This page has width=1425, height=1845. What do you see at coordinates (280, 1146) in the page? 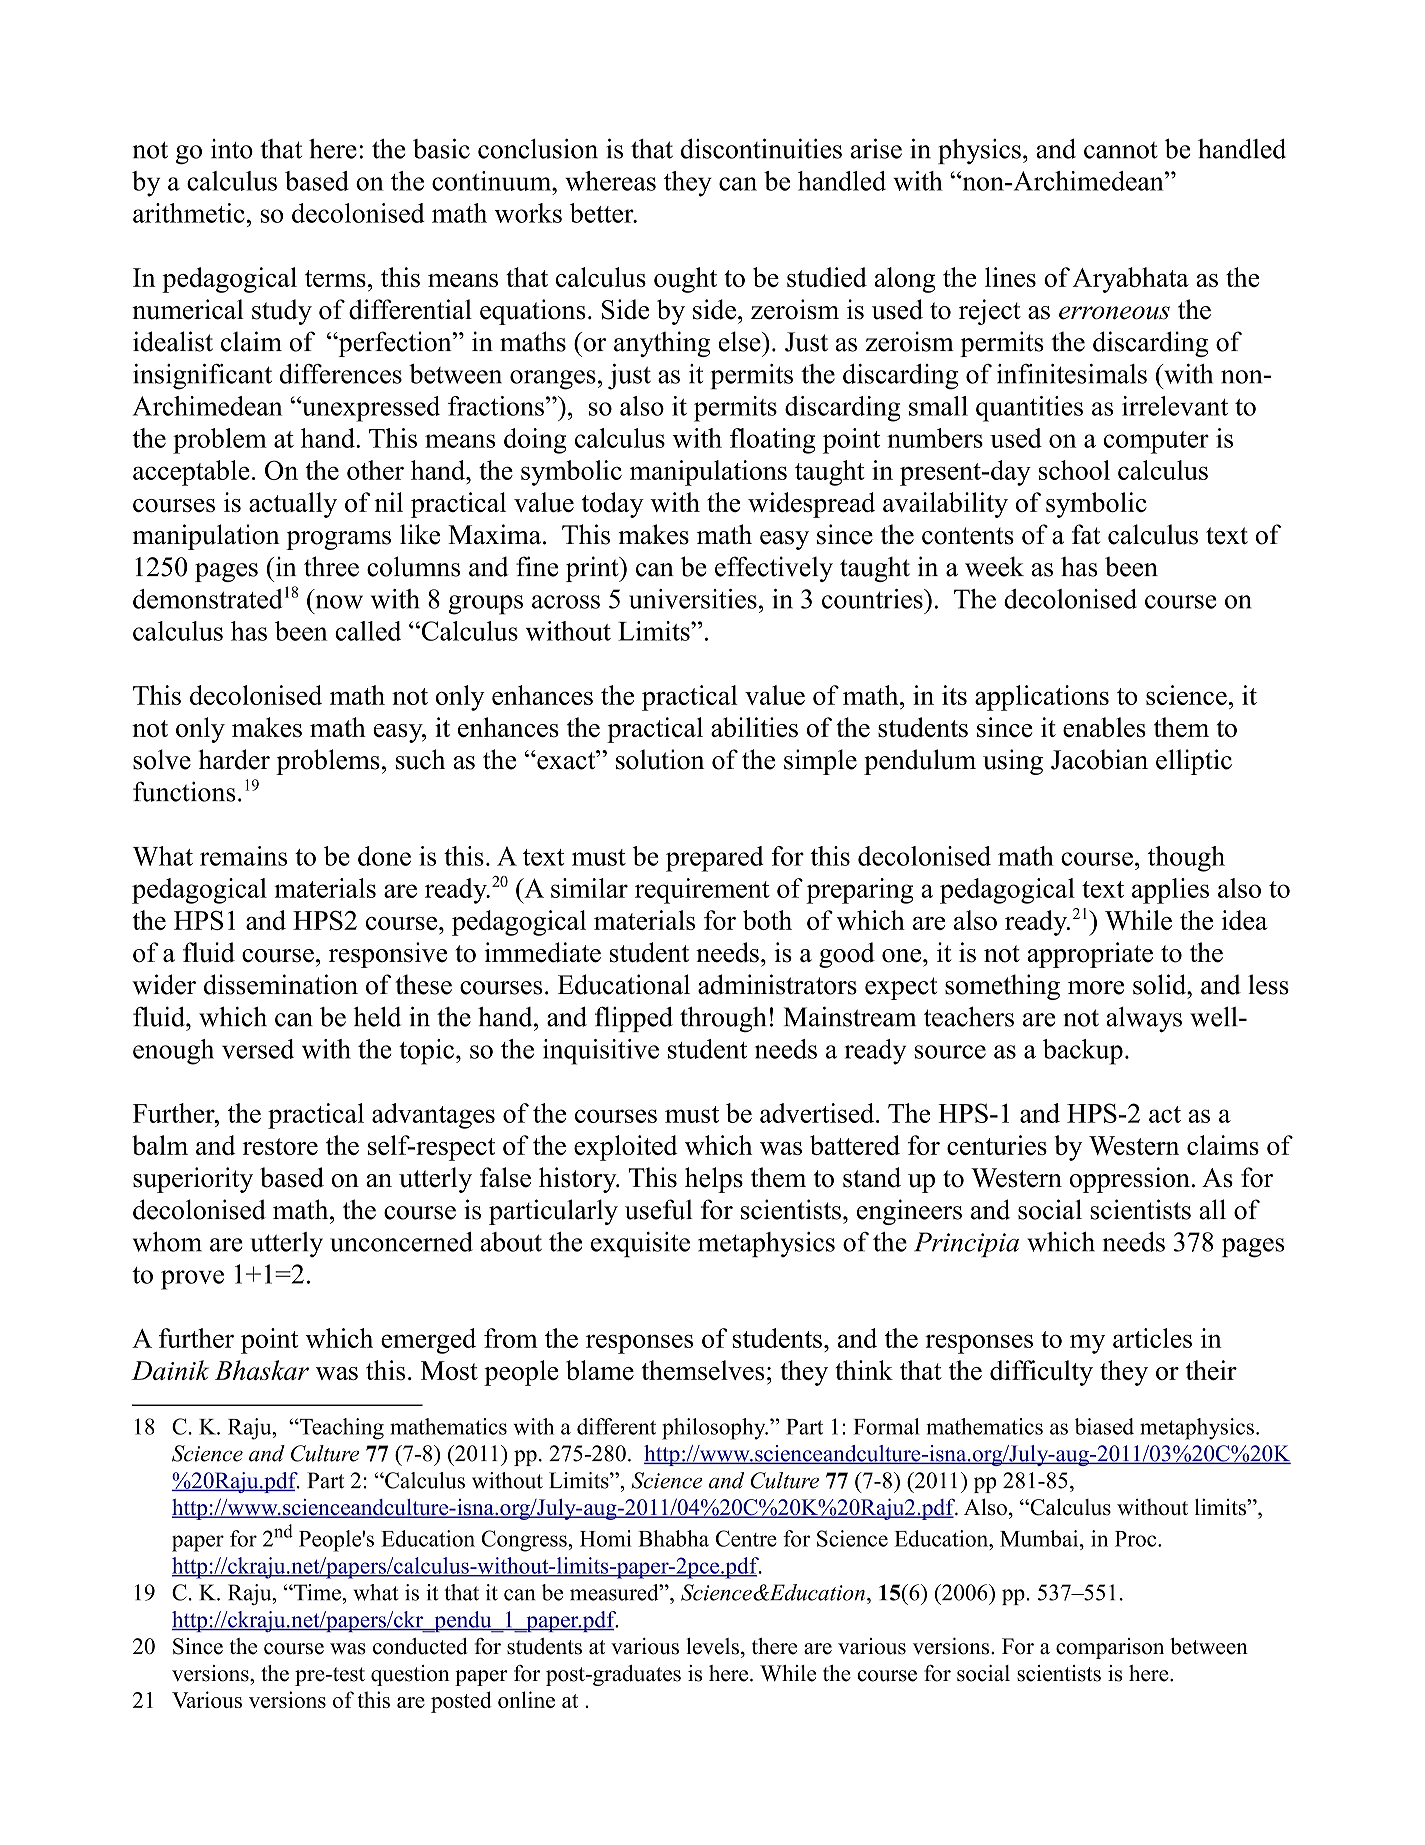
I see `restore` at bounding box center [280, 1146].
